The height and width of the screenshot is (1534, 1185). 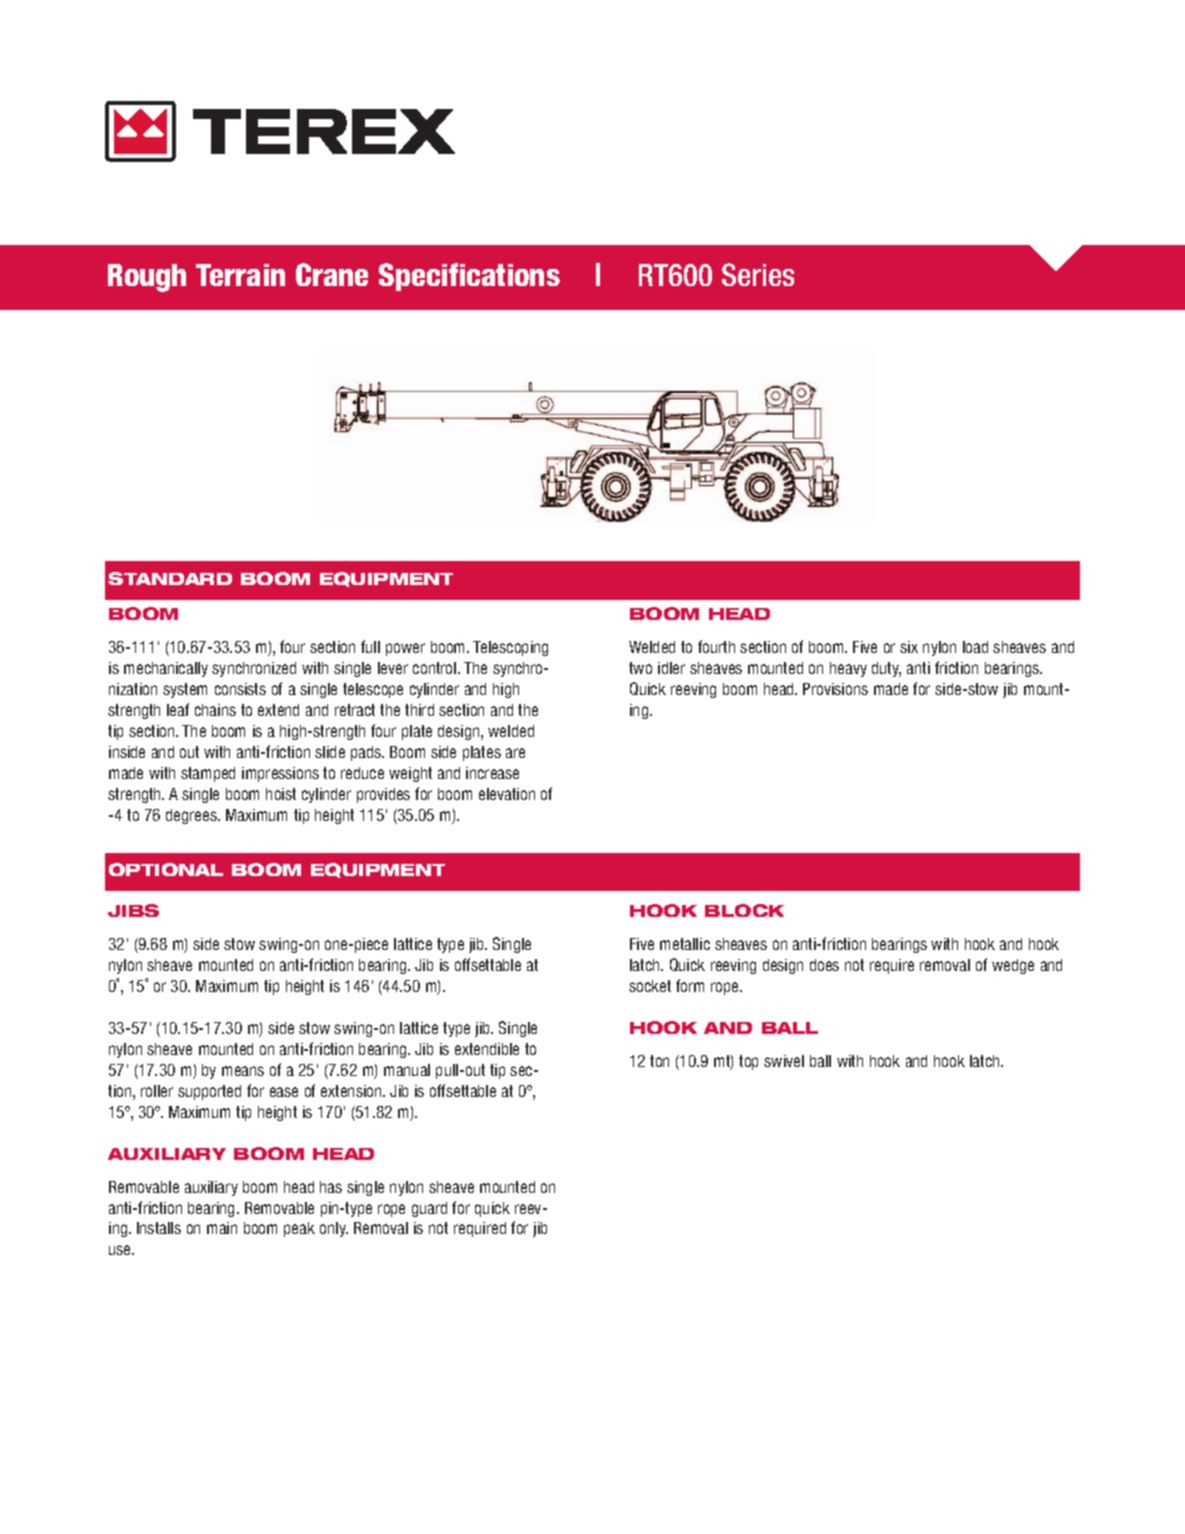 I want to click on STANDARD, so click(x=170, y=578).
